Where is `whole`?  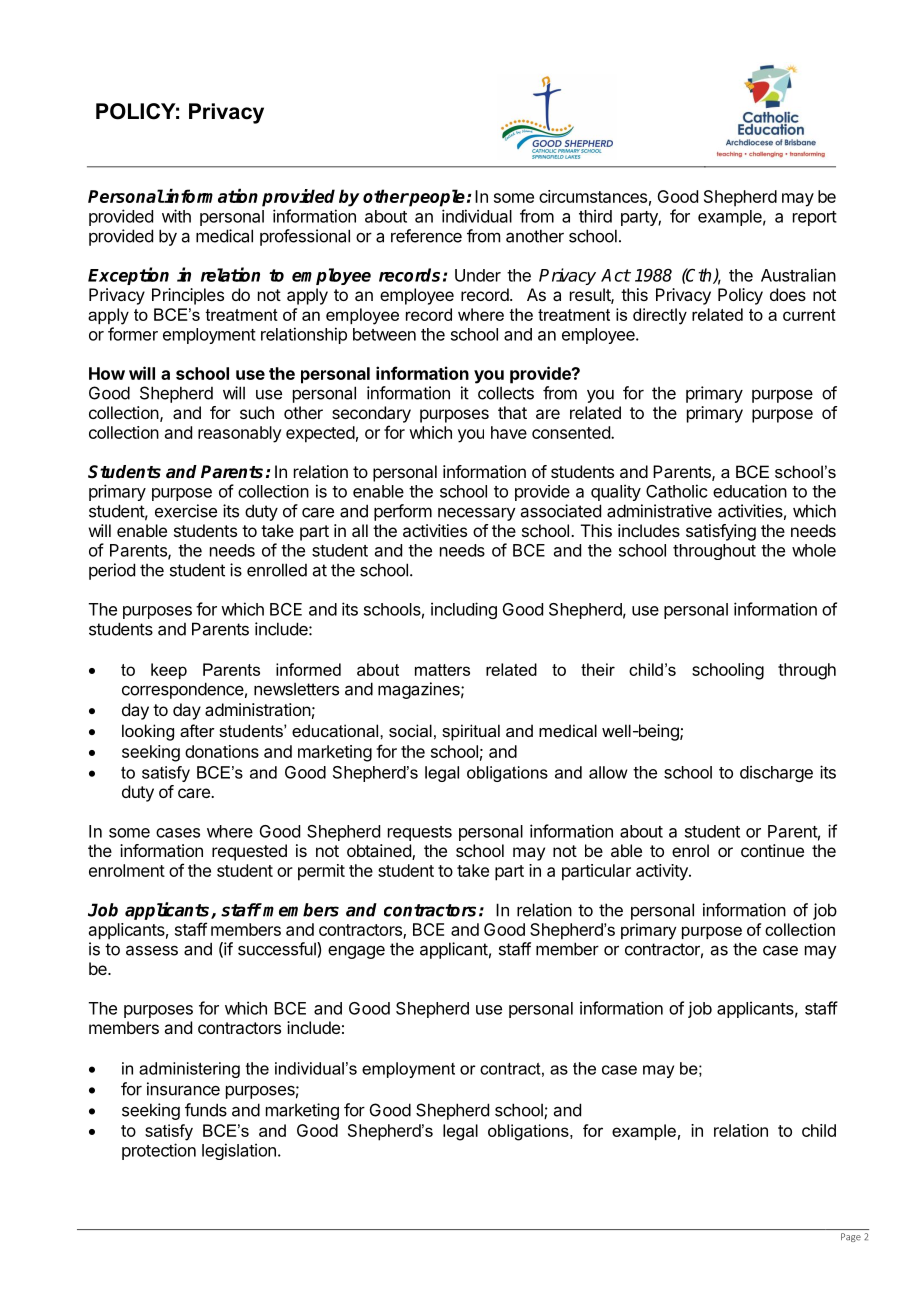
whole is located at coordinates (814, 550).
